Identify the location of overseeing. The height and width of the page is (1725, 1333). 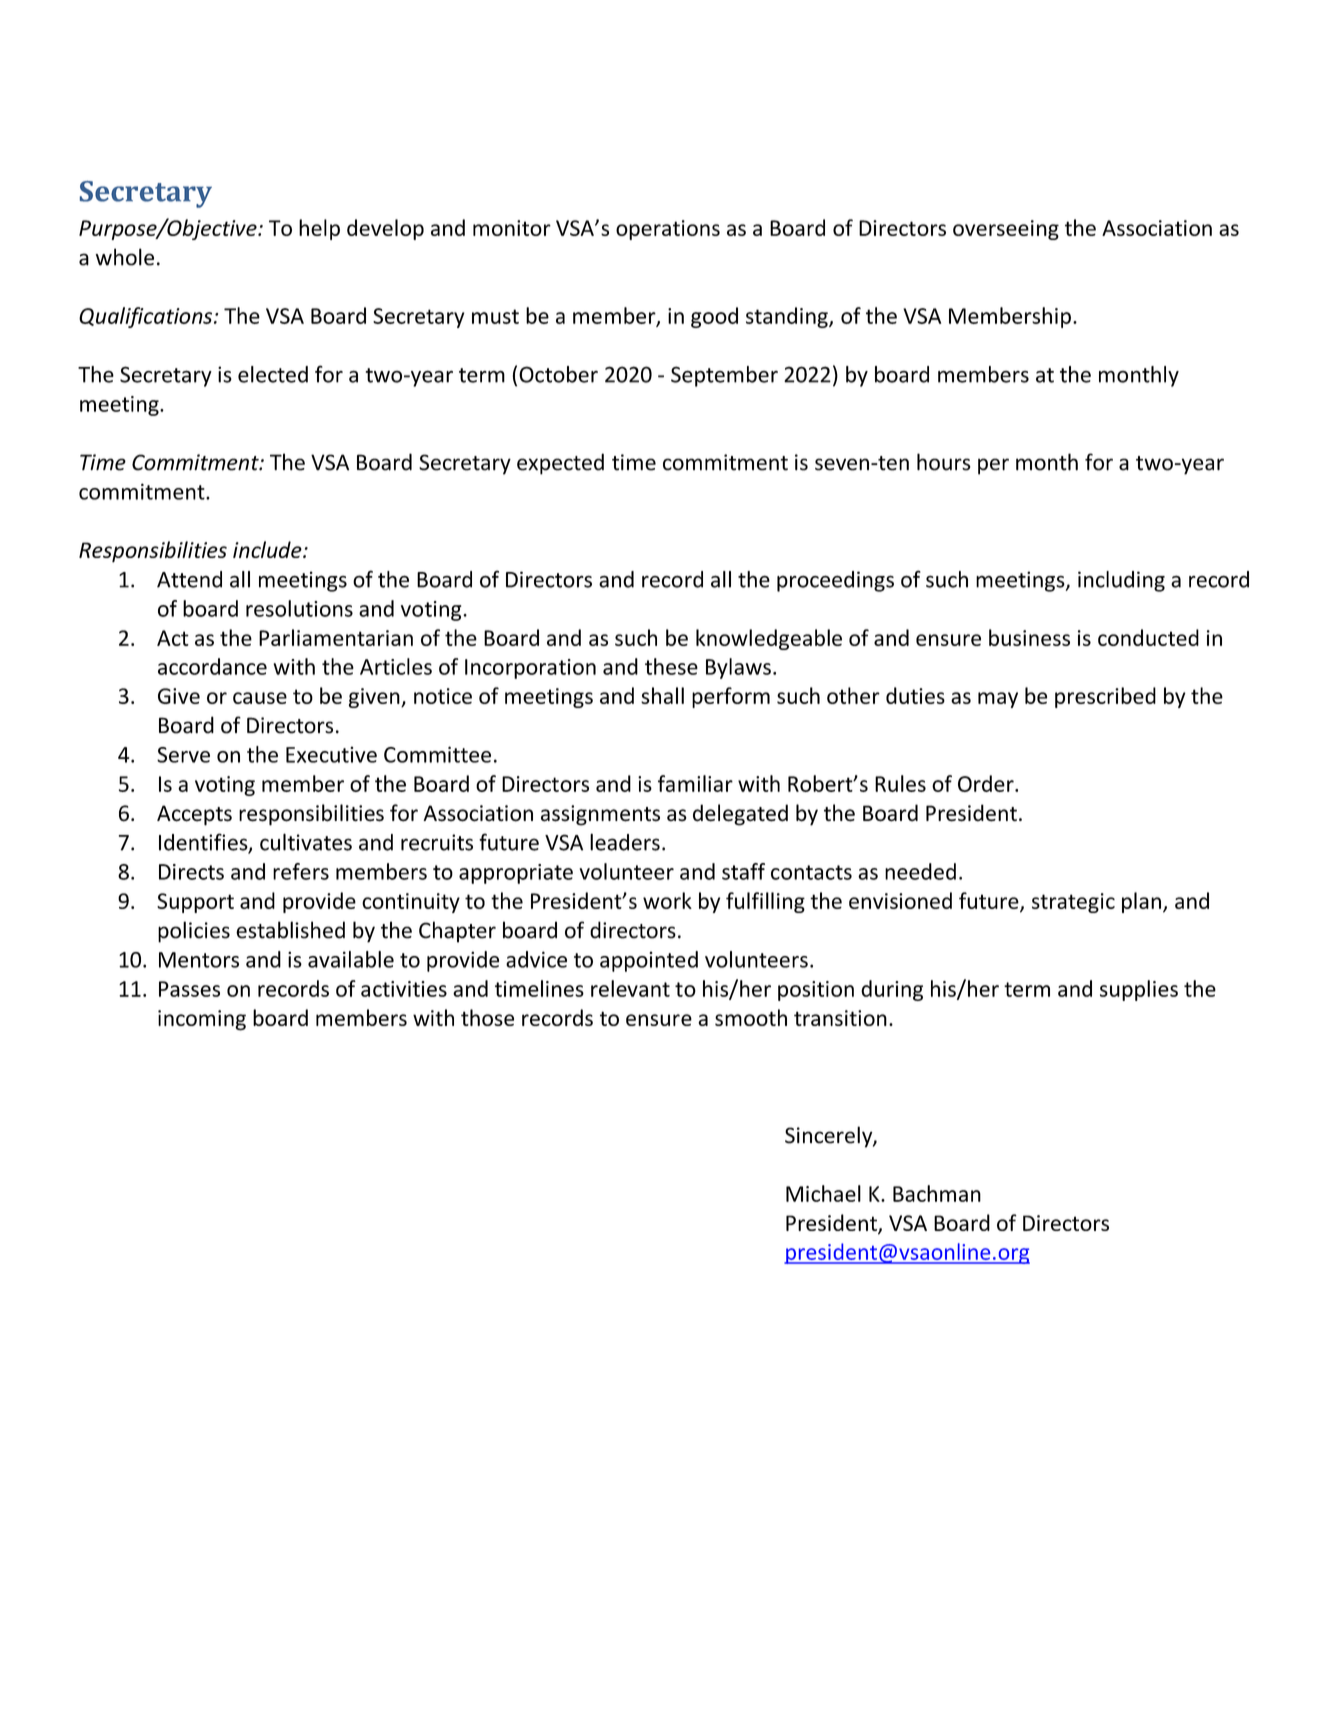
(1006, 230).
